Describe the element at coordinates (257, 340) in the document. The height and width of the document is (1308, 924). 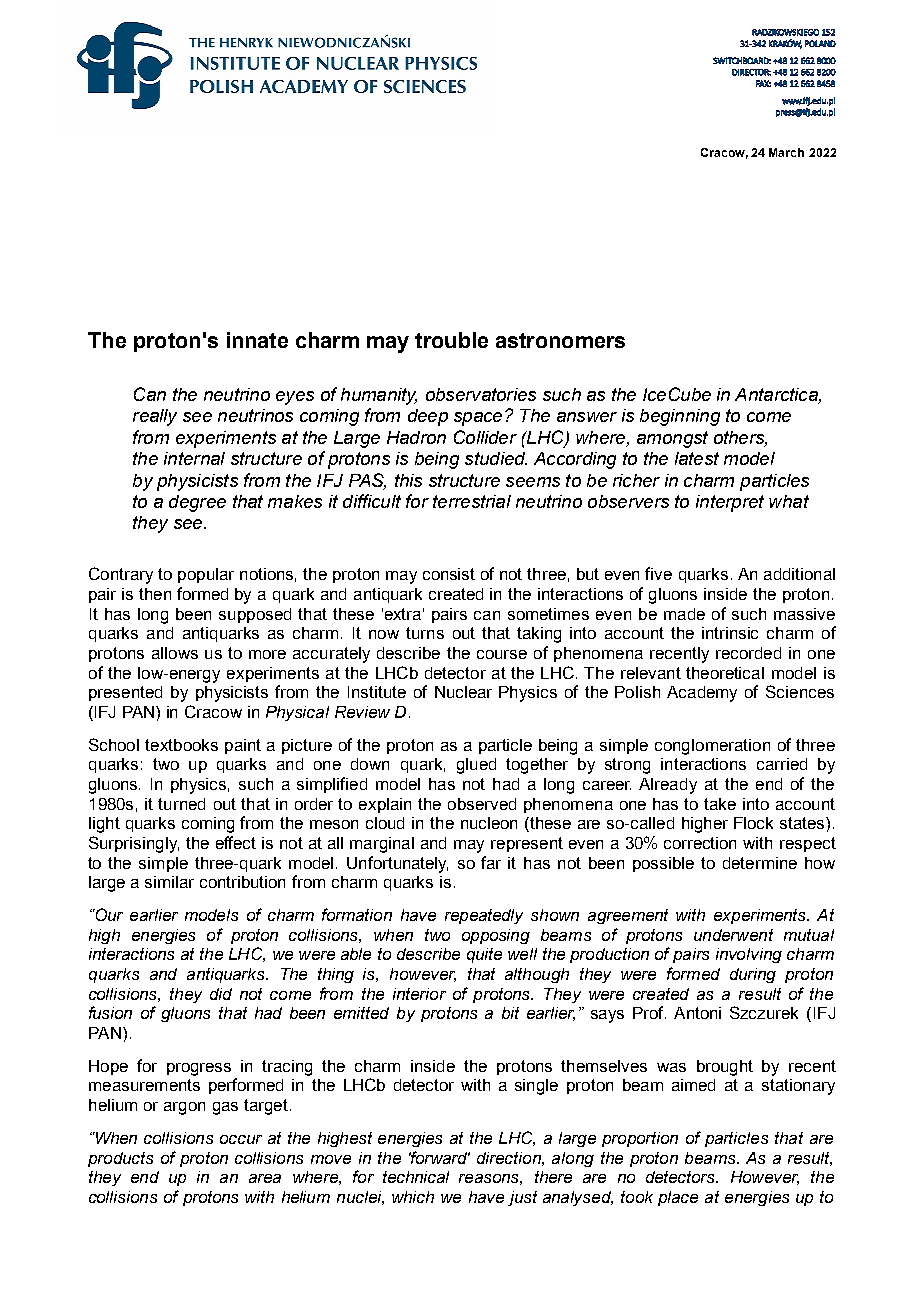
I see `innate` at that location.
